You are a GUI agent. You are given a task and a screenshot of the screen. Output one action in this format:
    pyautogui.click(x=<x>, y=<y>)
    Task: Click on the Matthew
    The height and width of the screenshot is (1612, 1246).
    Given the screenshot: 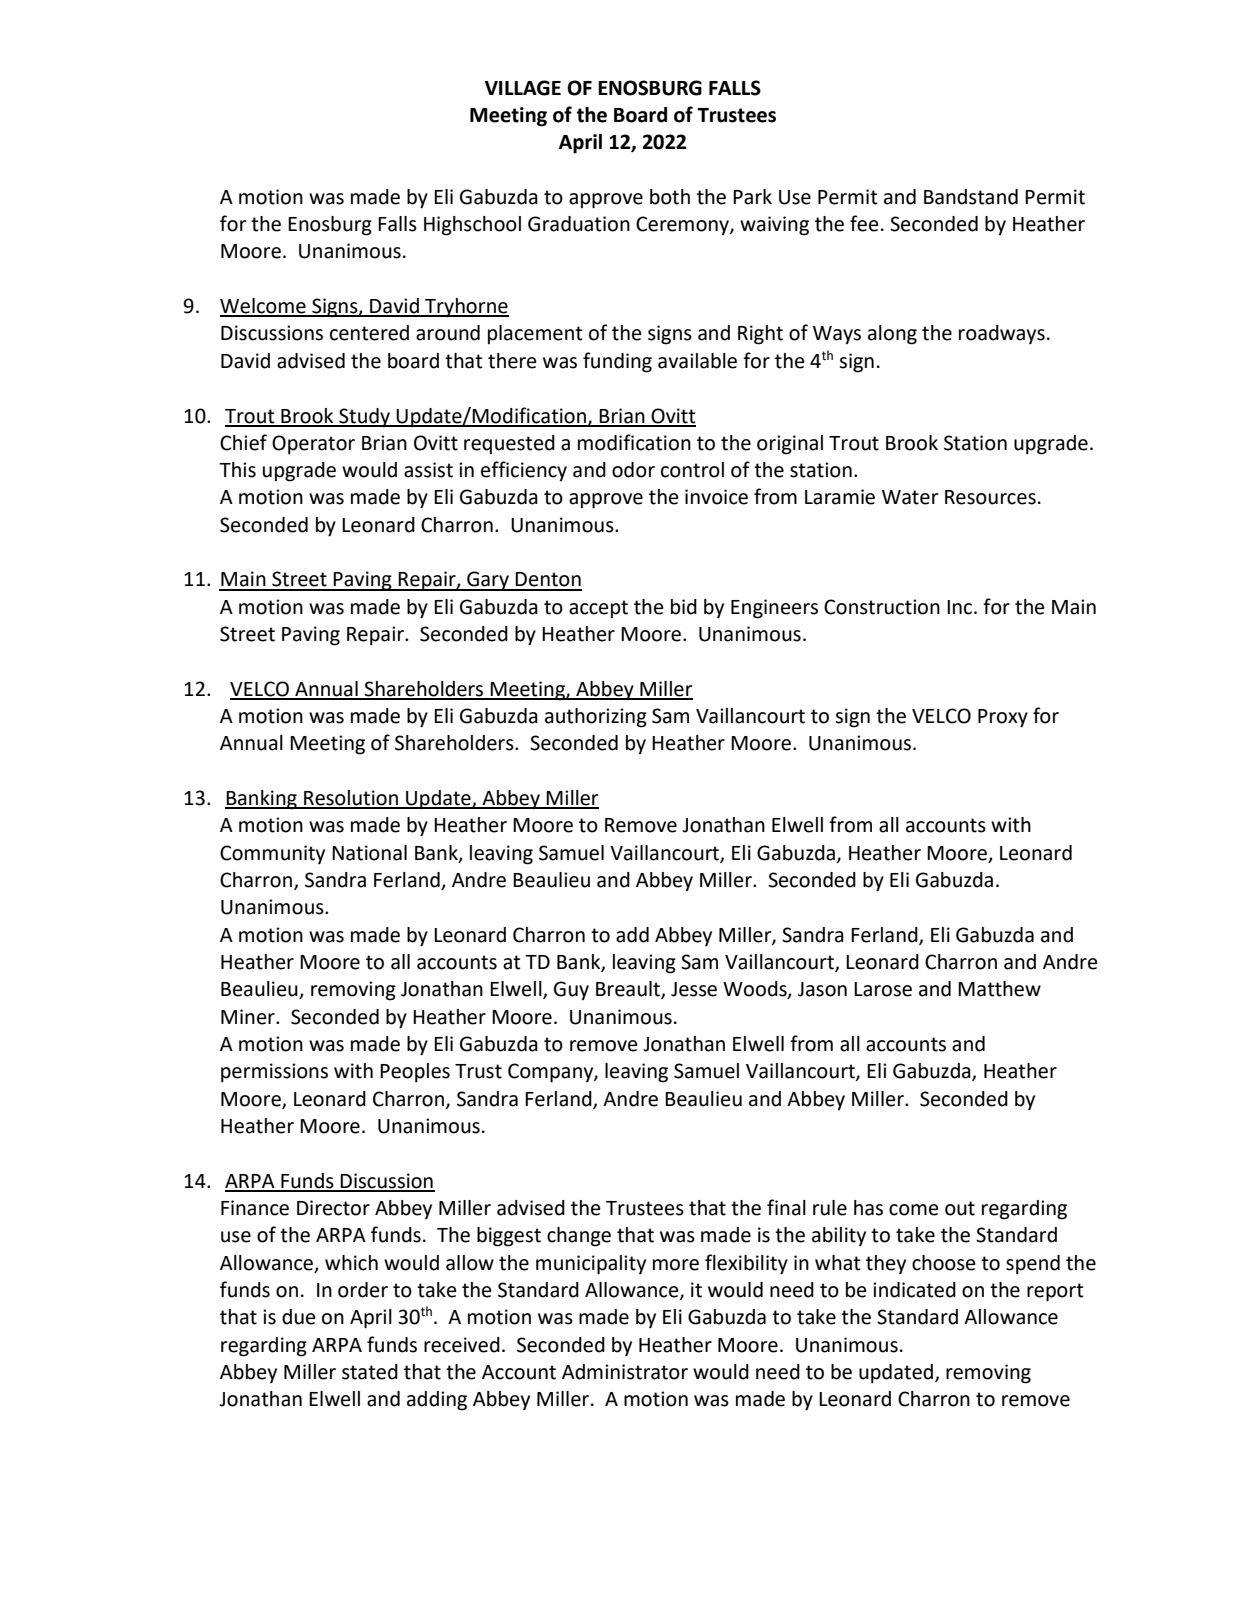 What is the action you would take?
    pyautogui.click(x=999, y=989)
